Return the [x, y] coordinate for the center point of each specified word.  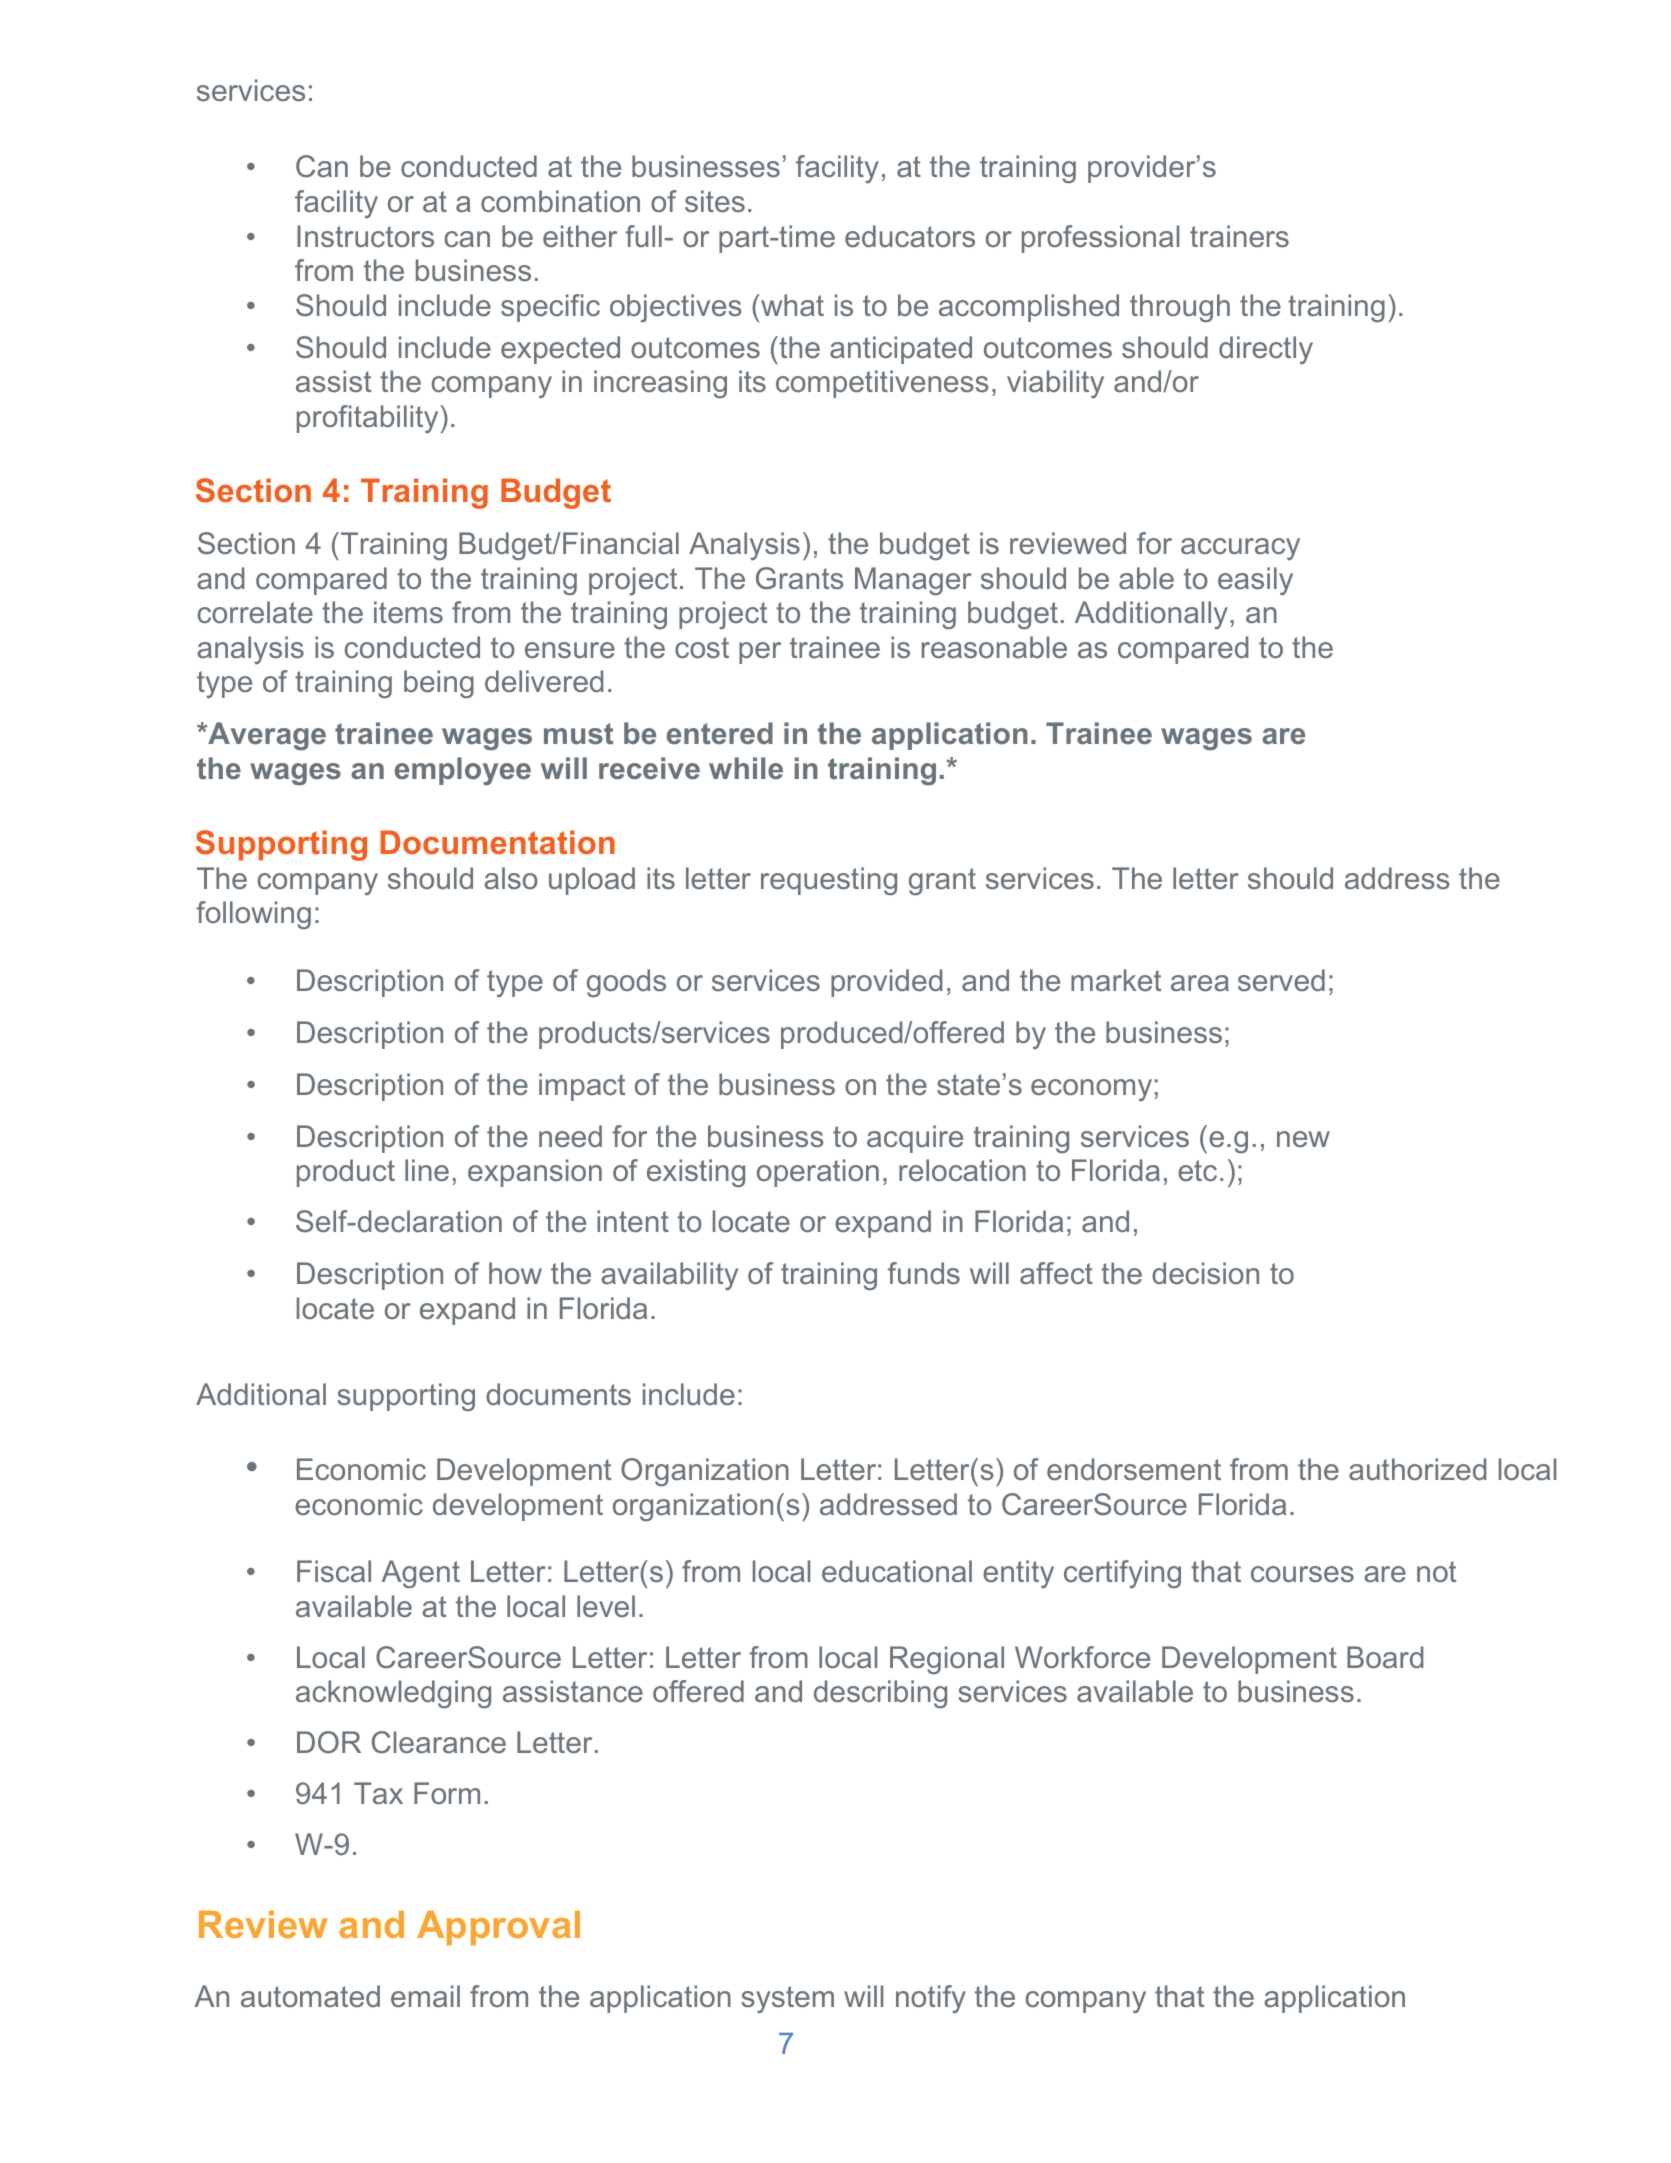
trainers [1239, 236]
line [427, 1170]
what [791, 305]
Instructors [365, 236]
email [425, 1996]
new [1303, 1139]
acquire [915, 1139]
